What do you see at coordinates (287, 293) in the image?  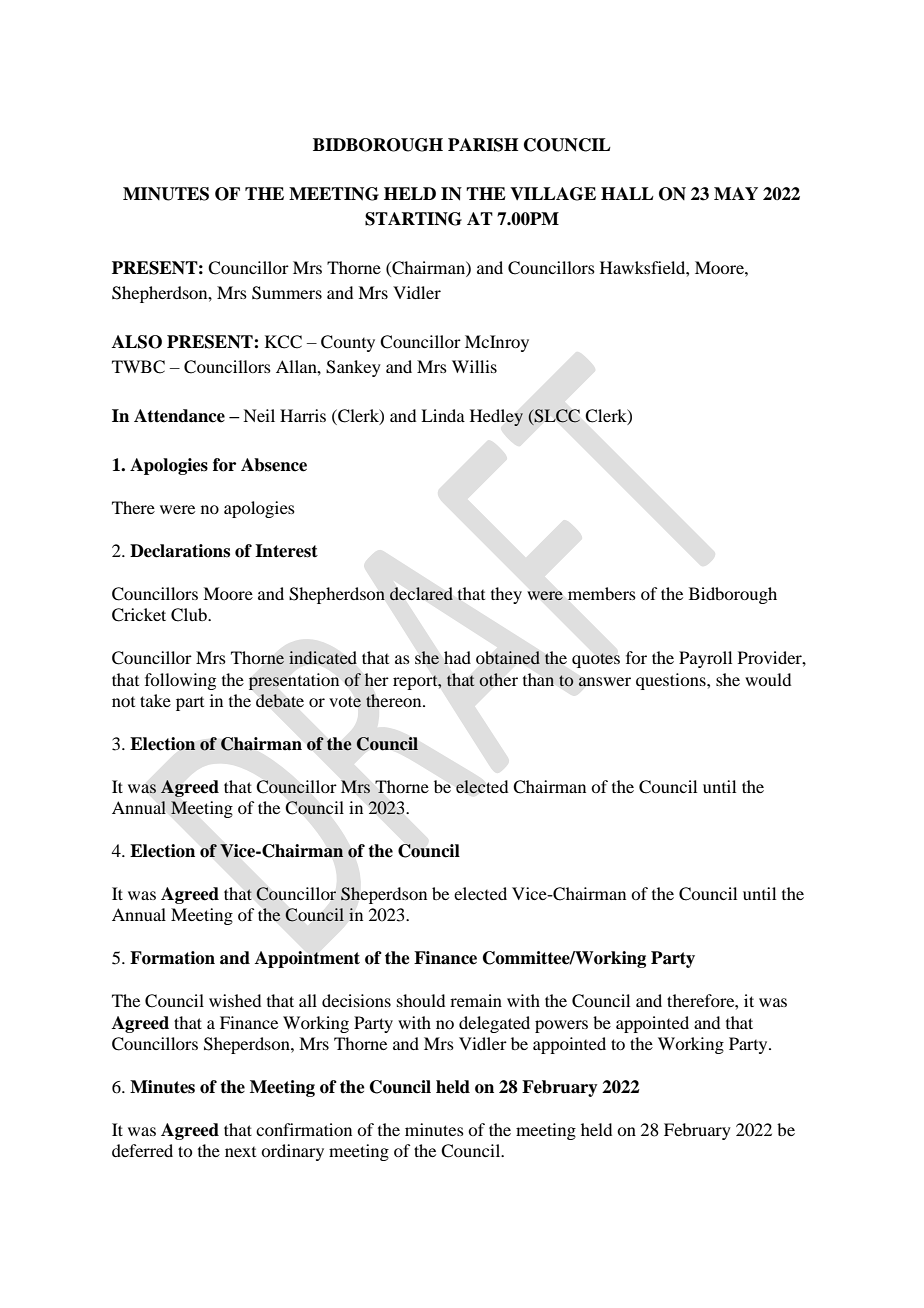 I see `Summers` at bounding box center [287, 293].
